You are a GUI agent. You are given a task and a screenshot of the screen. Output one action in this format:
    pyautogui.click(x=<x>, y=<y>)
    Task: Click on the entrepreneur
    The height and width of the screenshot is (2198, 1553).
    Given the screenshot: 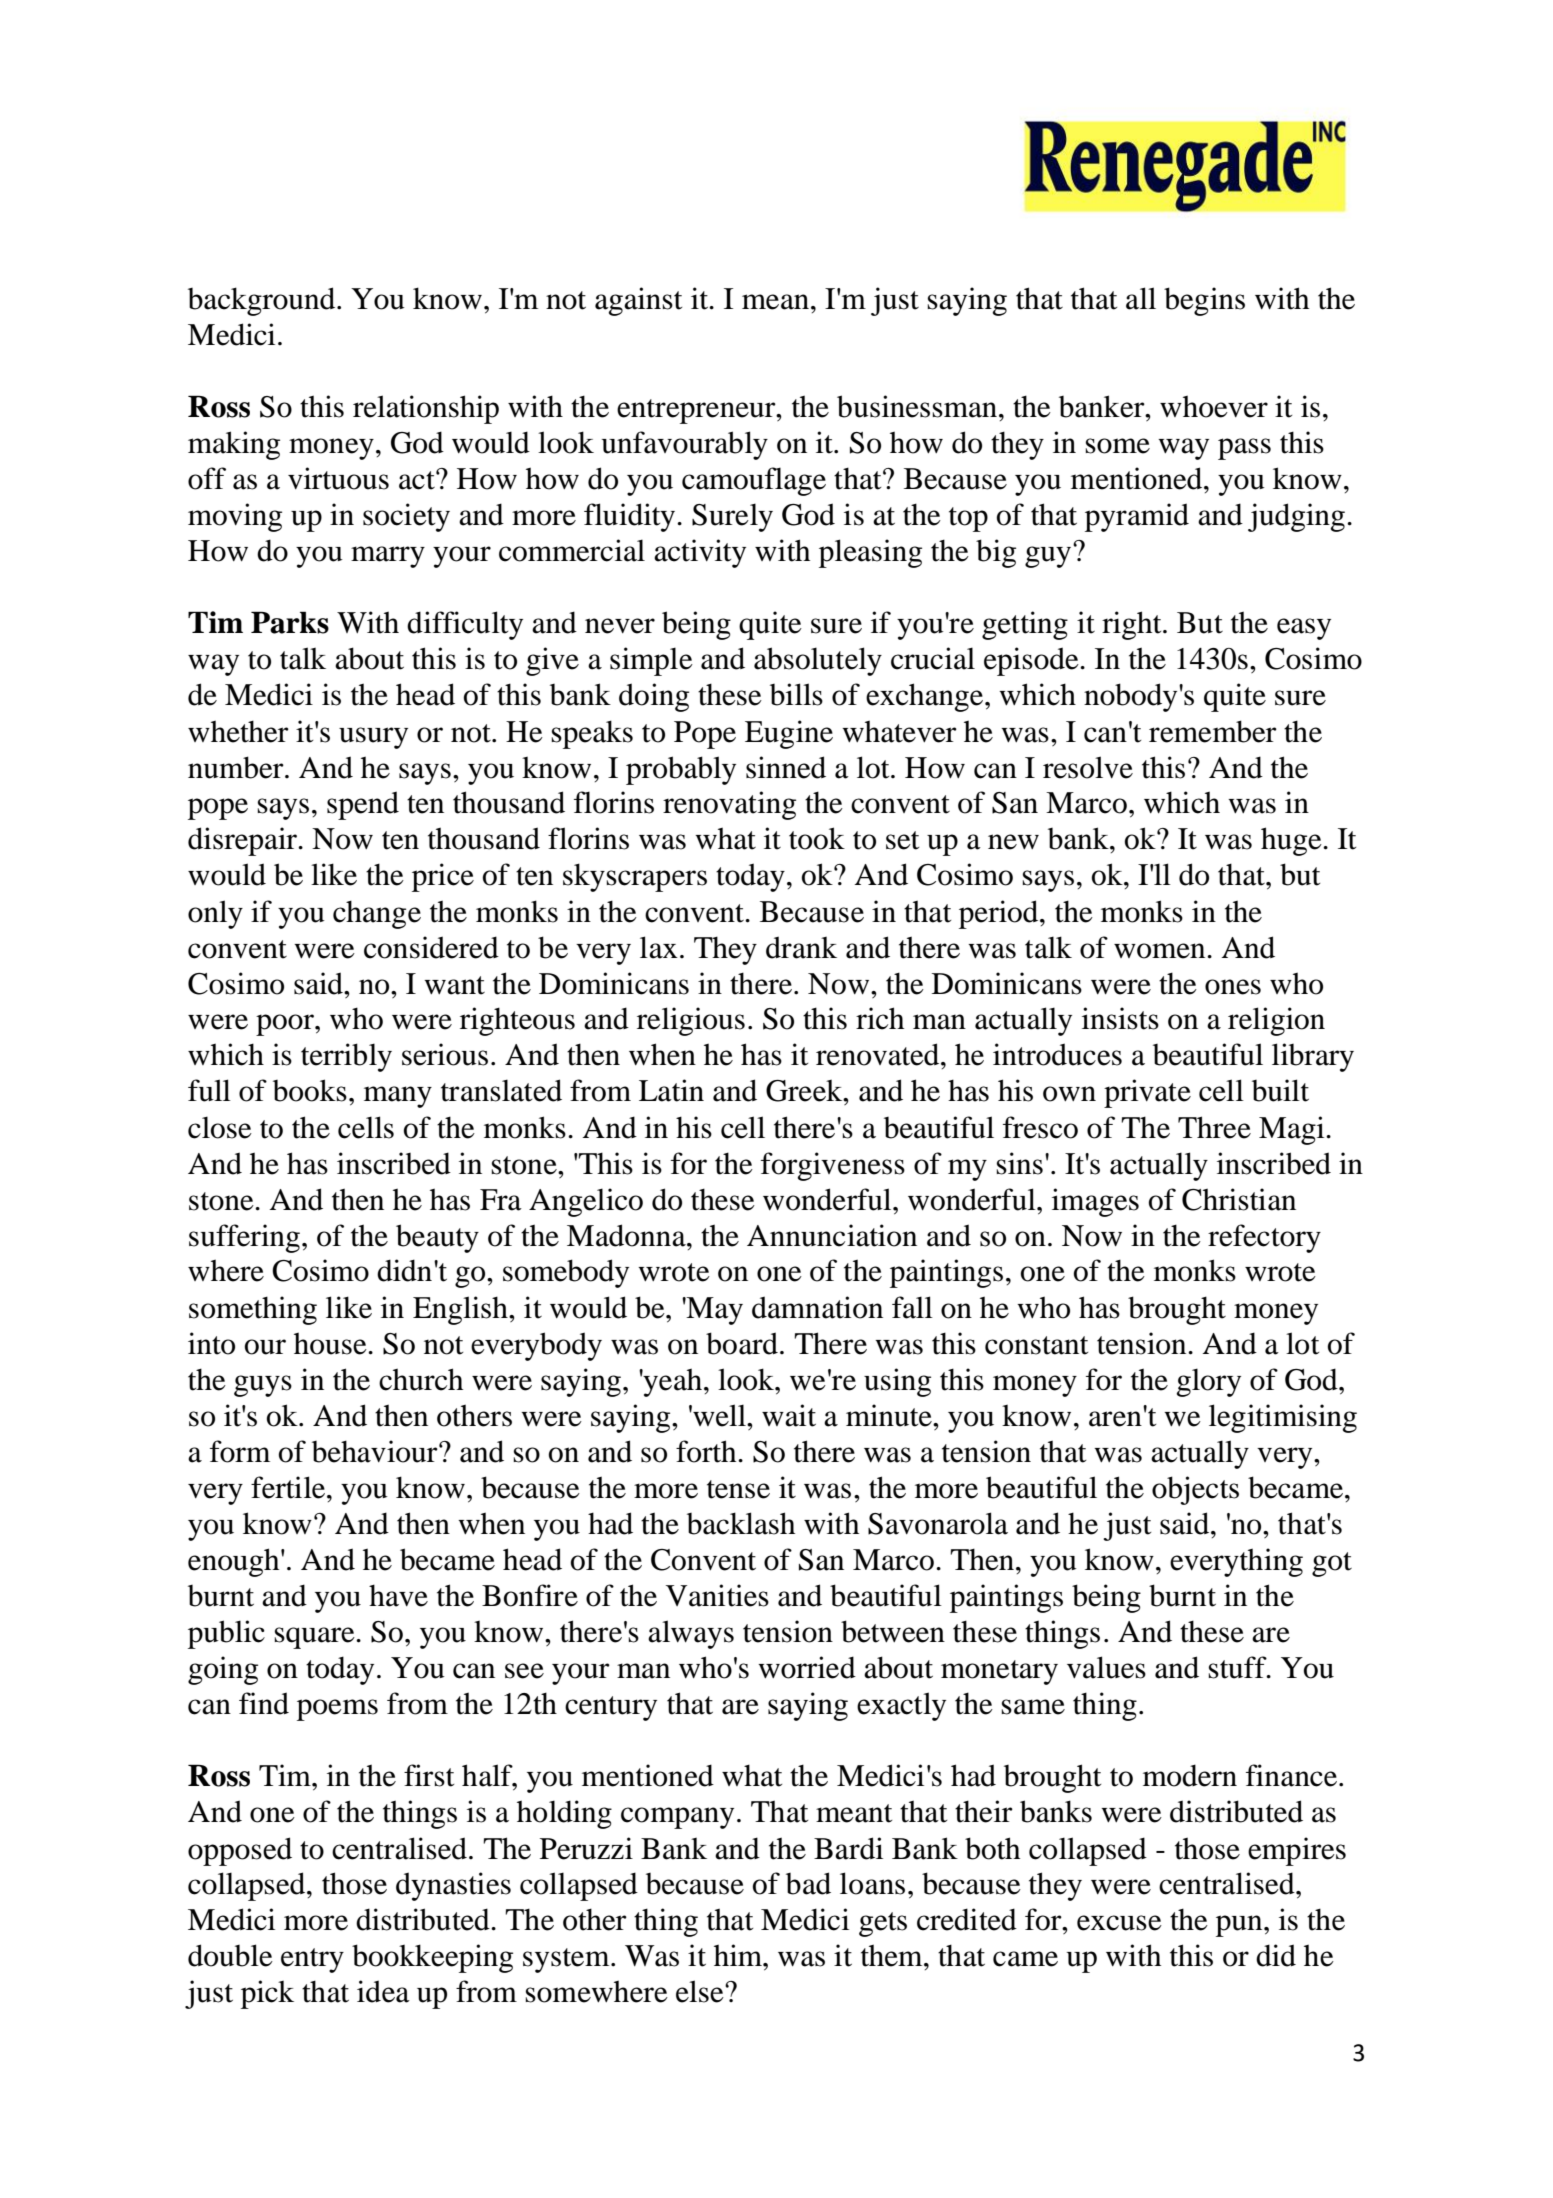 What is the action you would take?
    pyautogui.click(x=697, y=411)
